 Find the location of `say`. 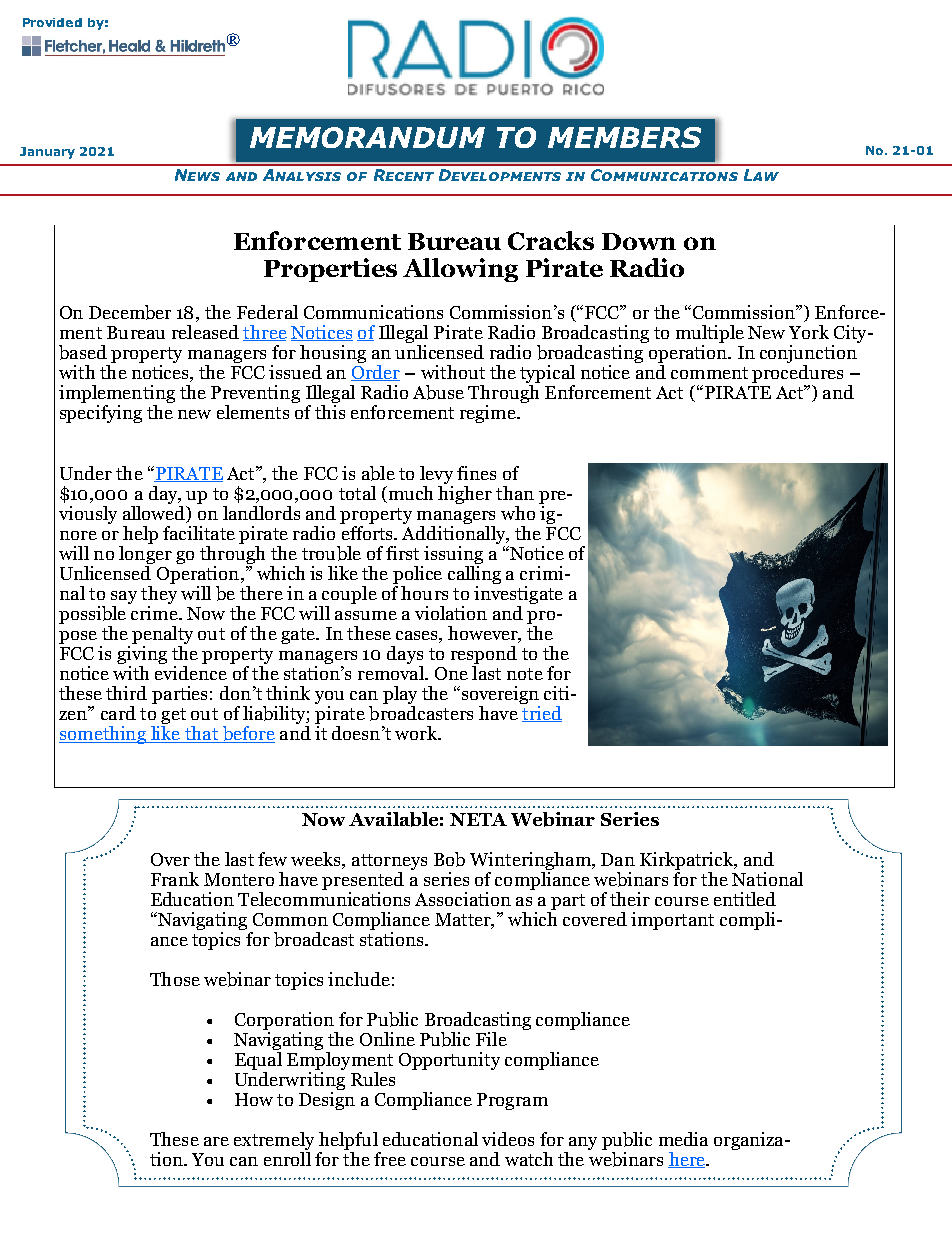

say is located at coordinates (124, 599).
